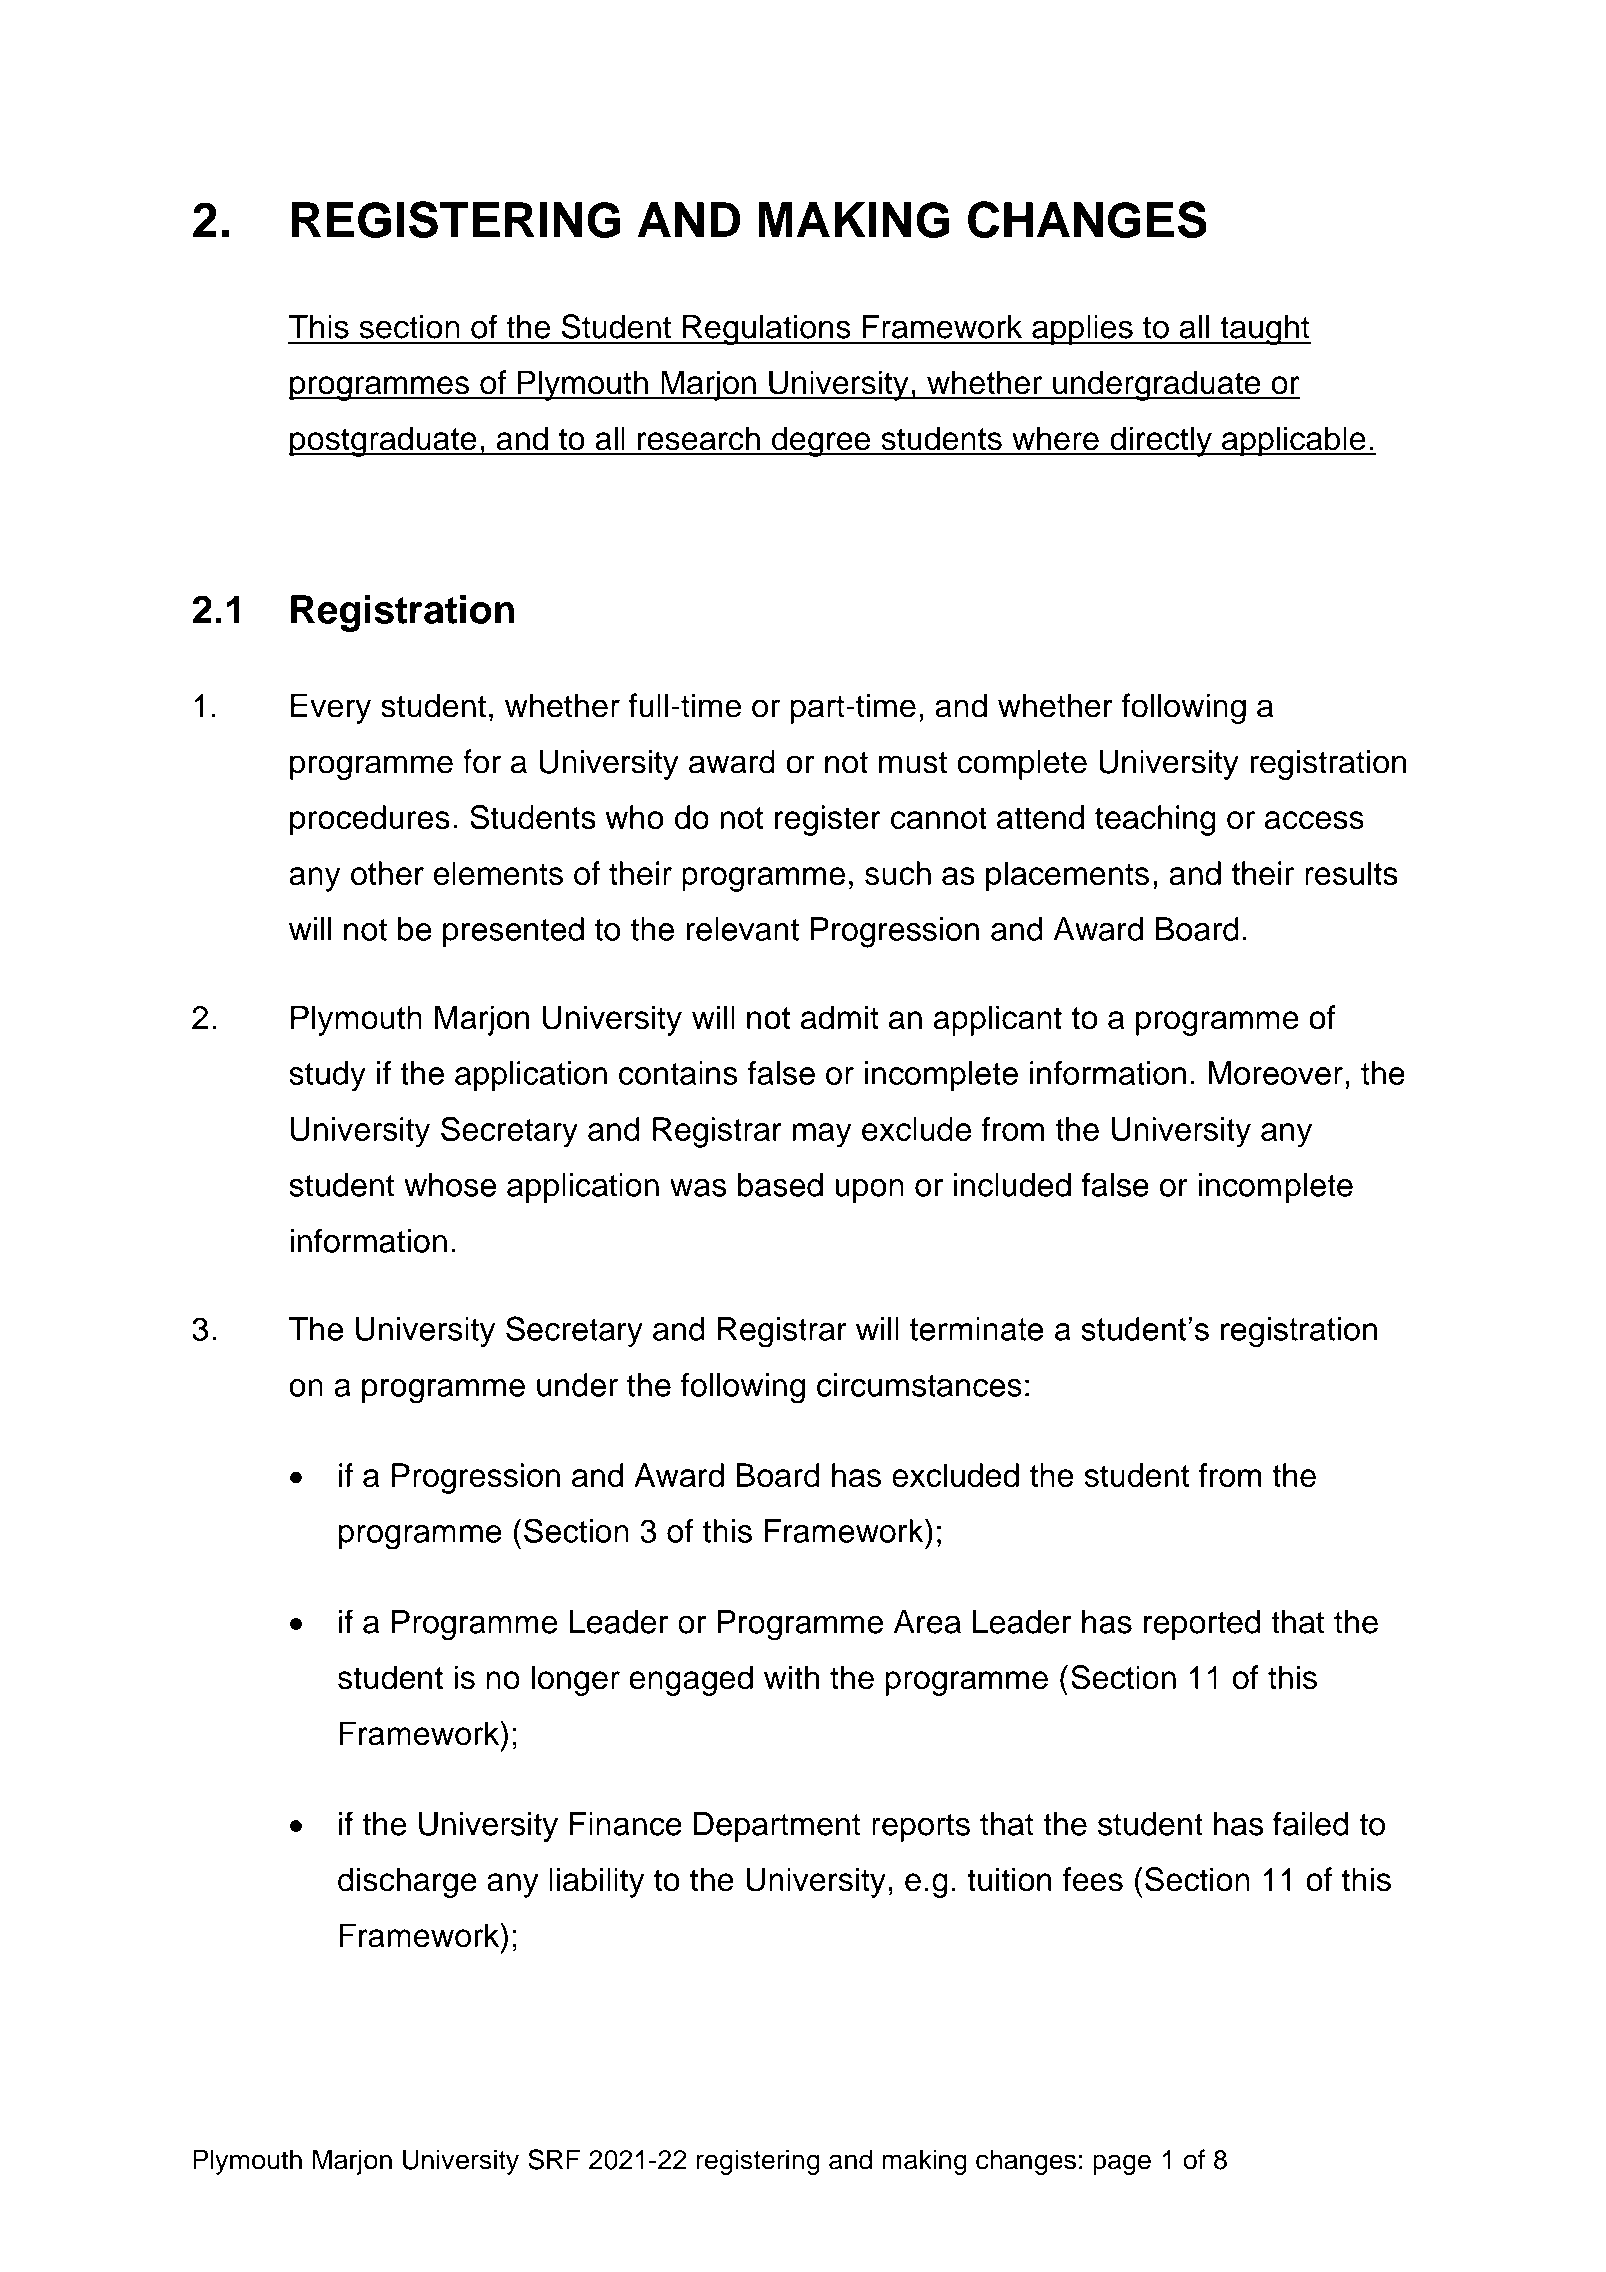 This screenshot has width=1606, height=2272. What do you see at coordinates (383, 441) in the screenshot?
I see `postgraduate` at bounding box center [383, 441].
